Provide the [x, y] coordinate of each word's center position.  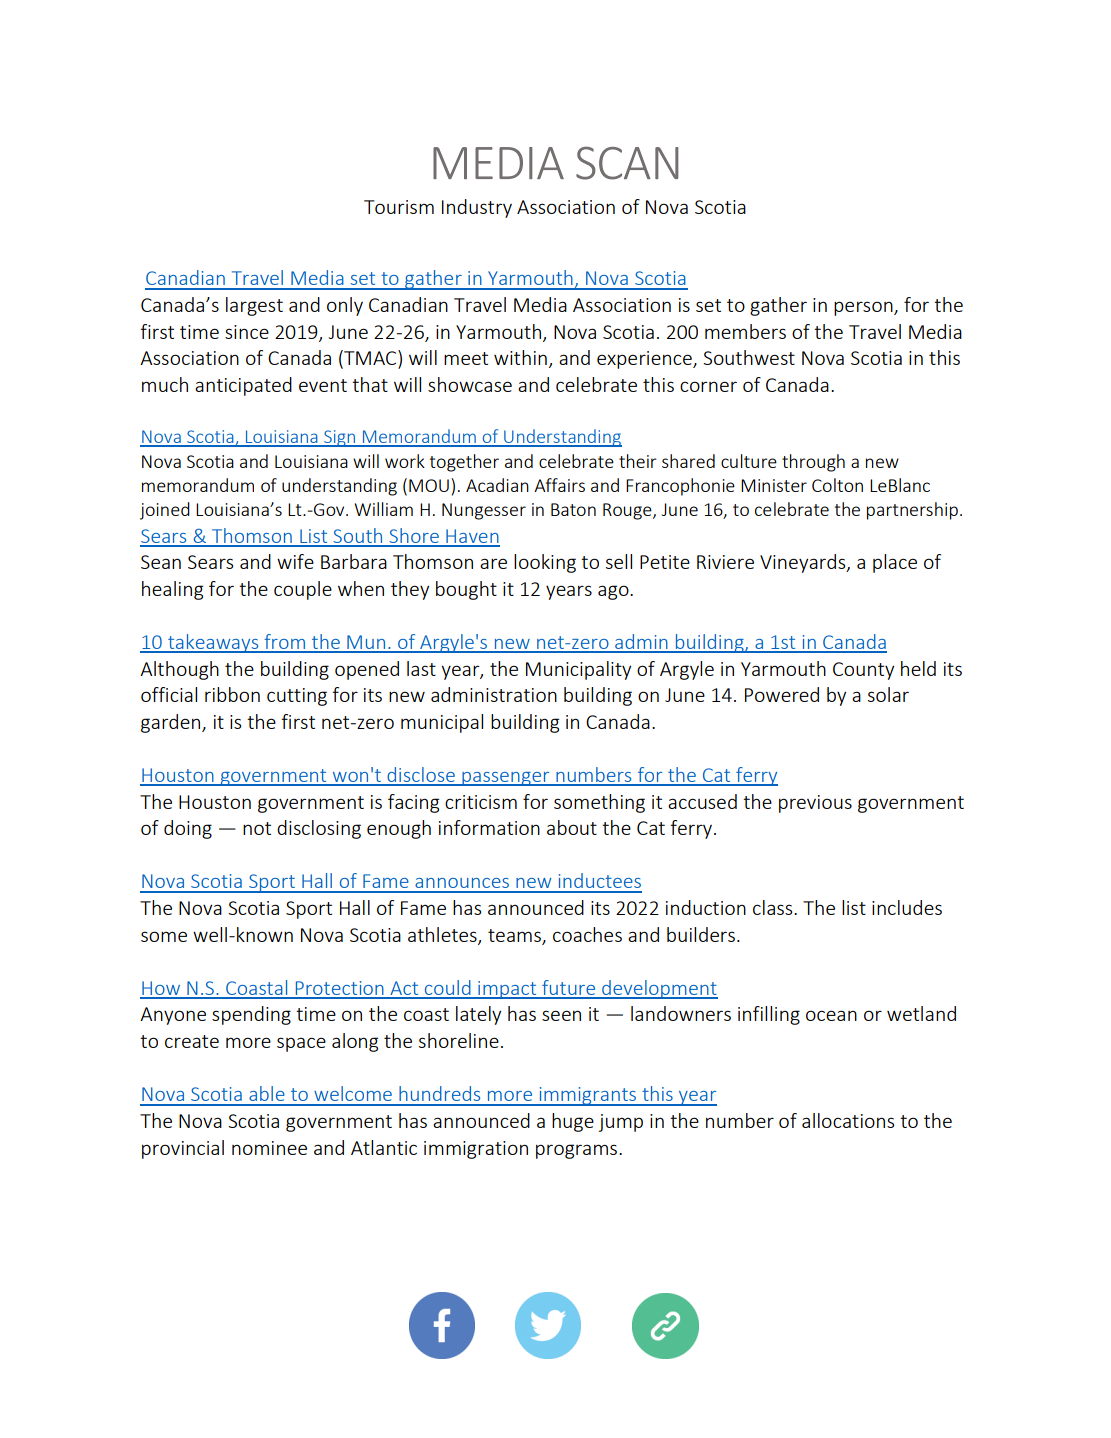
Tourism [399, 207]
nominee [269, 1148]
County [863, 671]
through [813, 463]
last [421, 668]
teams [515, 936]
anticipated [243, 386]
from [284, 643]
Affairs [559, 485]
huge [573, 1122]
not [257, 828]
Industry [477, 208]
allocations [848, 1120]
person [864, 308]
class [774, 907]
